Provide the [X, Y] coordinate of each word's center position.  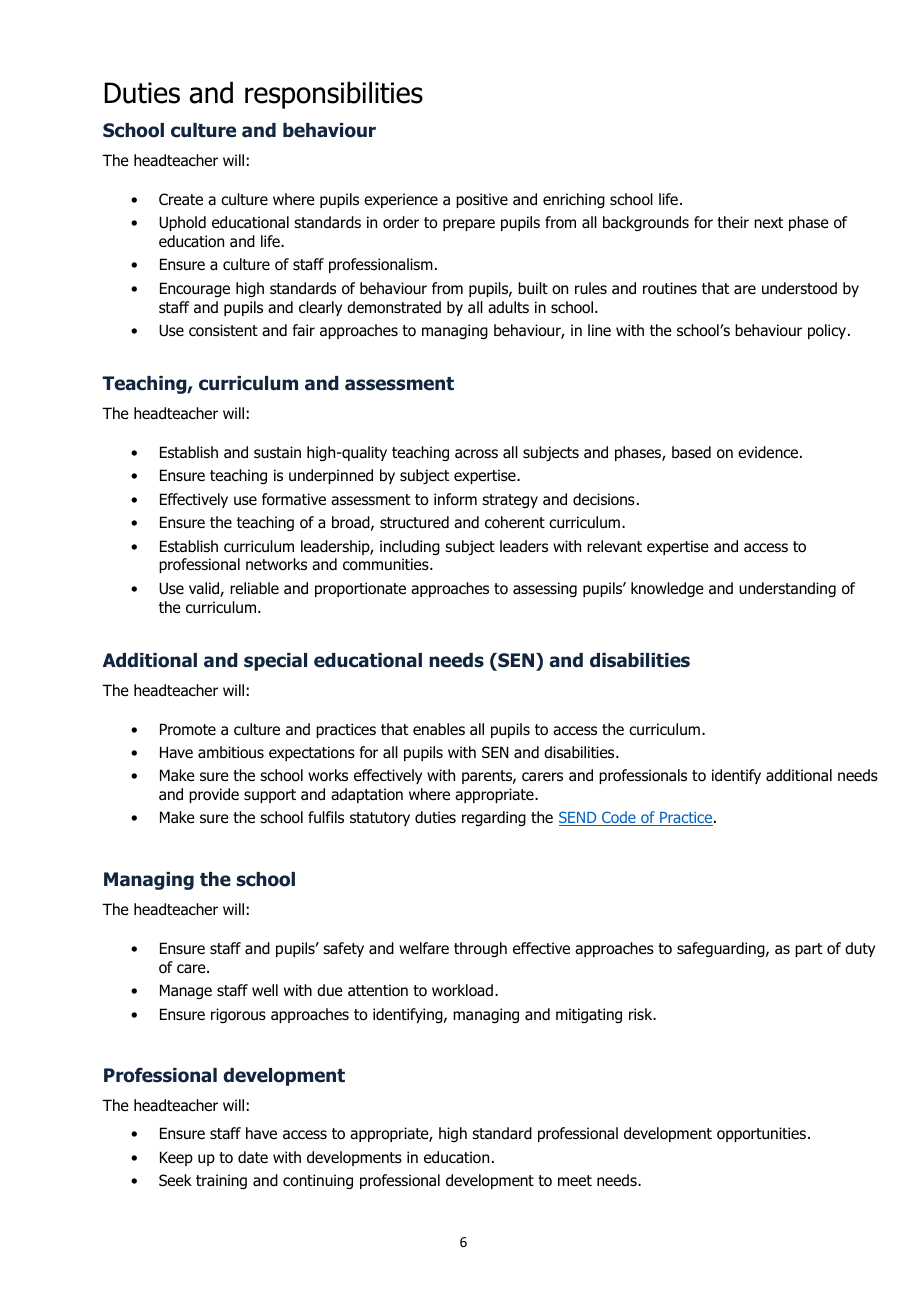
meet [575, 1180]
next [768, 222]
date [253, 1157]
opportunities [761, 1134]
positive [482, 200]
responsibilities [334, 95]
